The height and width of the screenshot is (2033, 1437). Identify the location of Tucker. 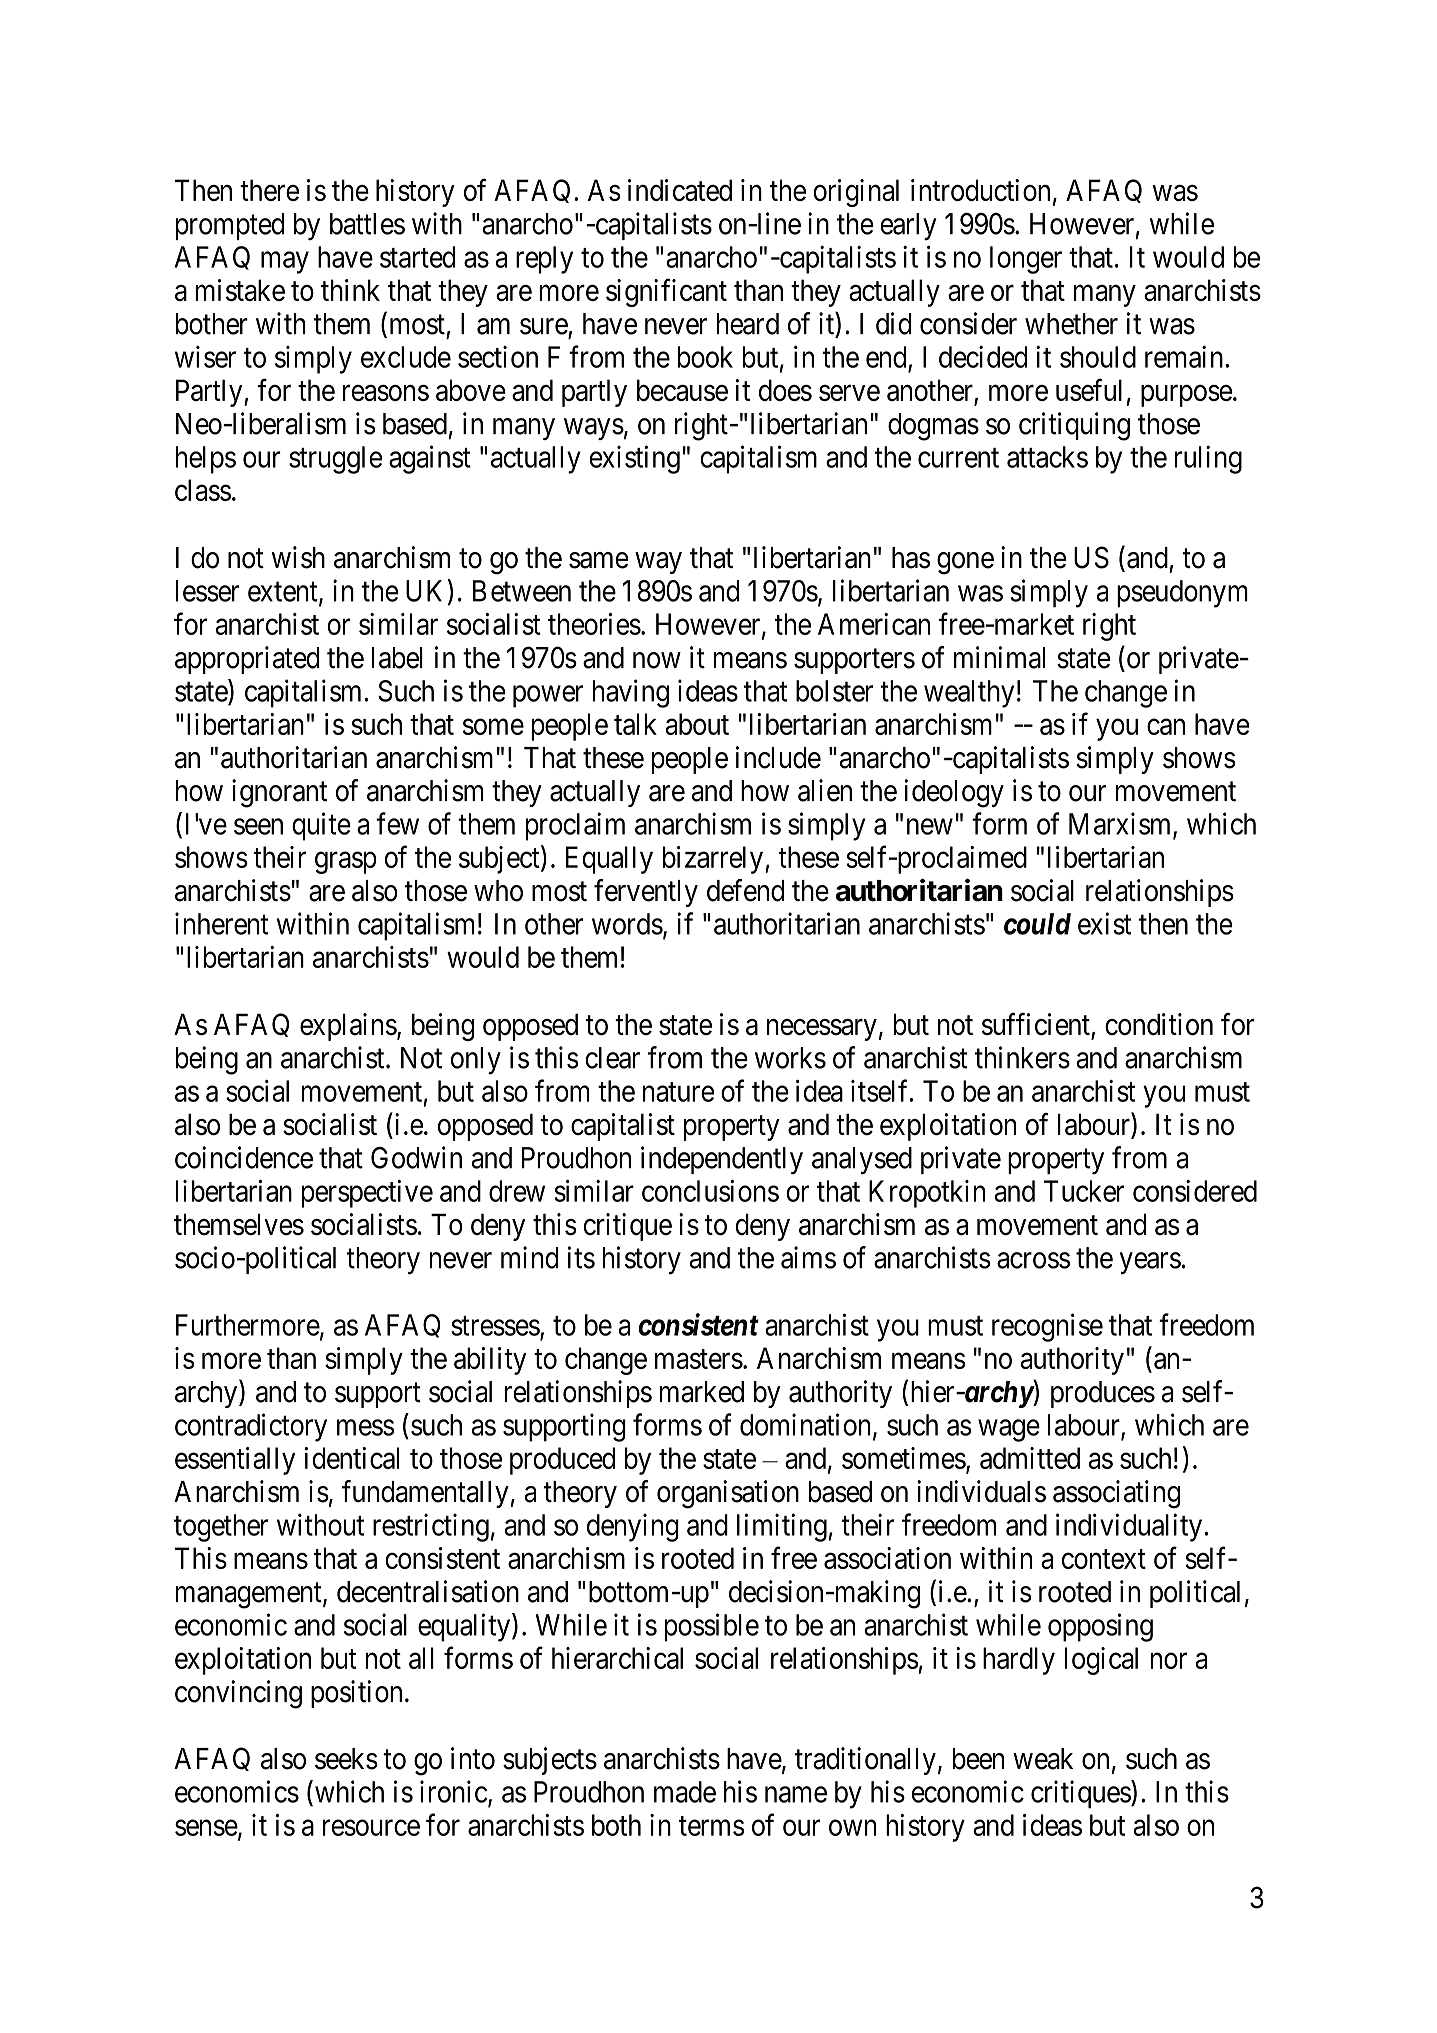
(1084, 1191).
